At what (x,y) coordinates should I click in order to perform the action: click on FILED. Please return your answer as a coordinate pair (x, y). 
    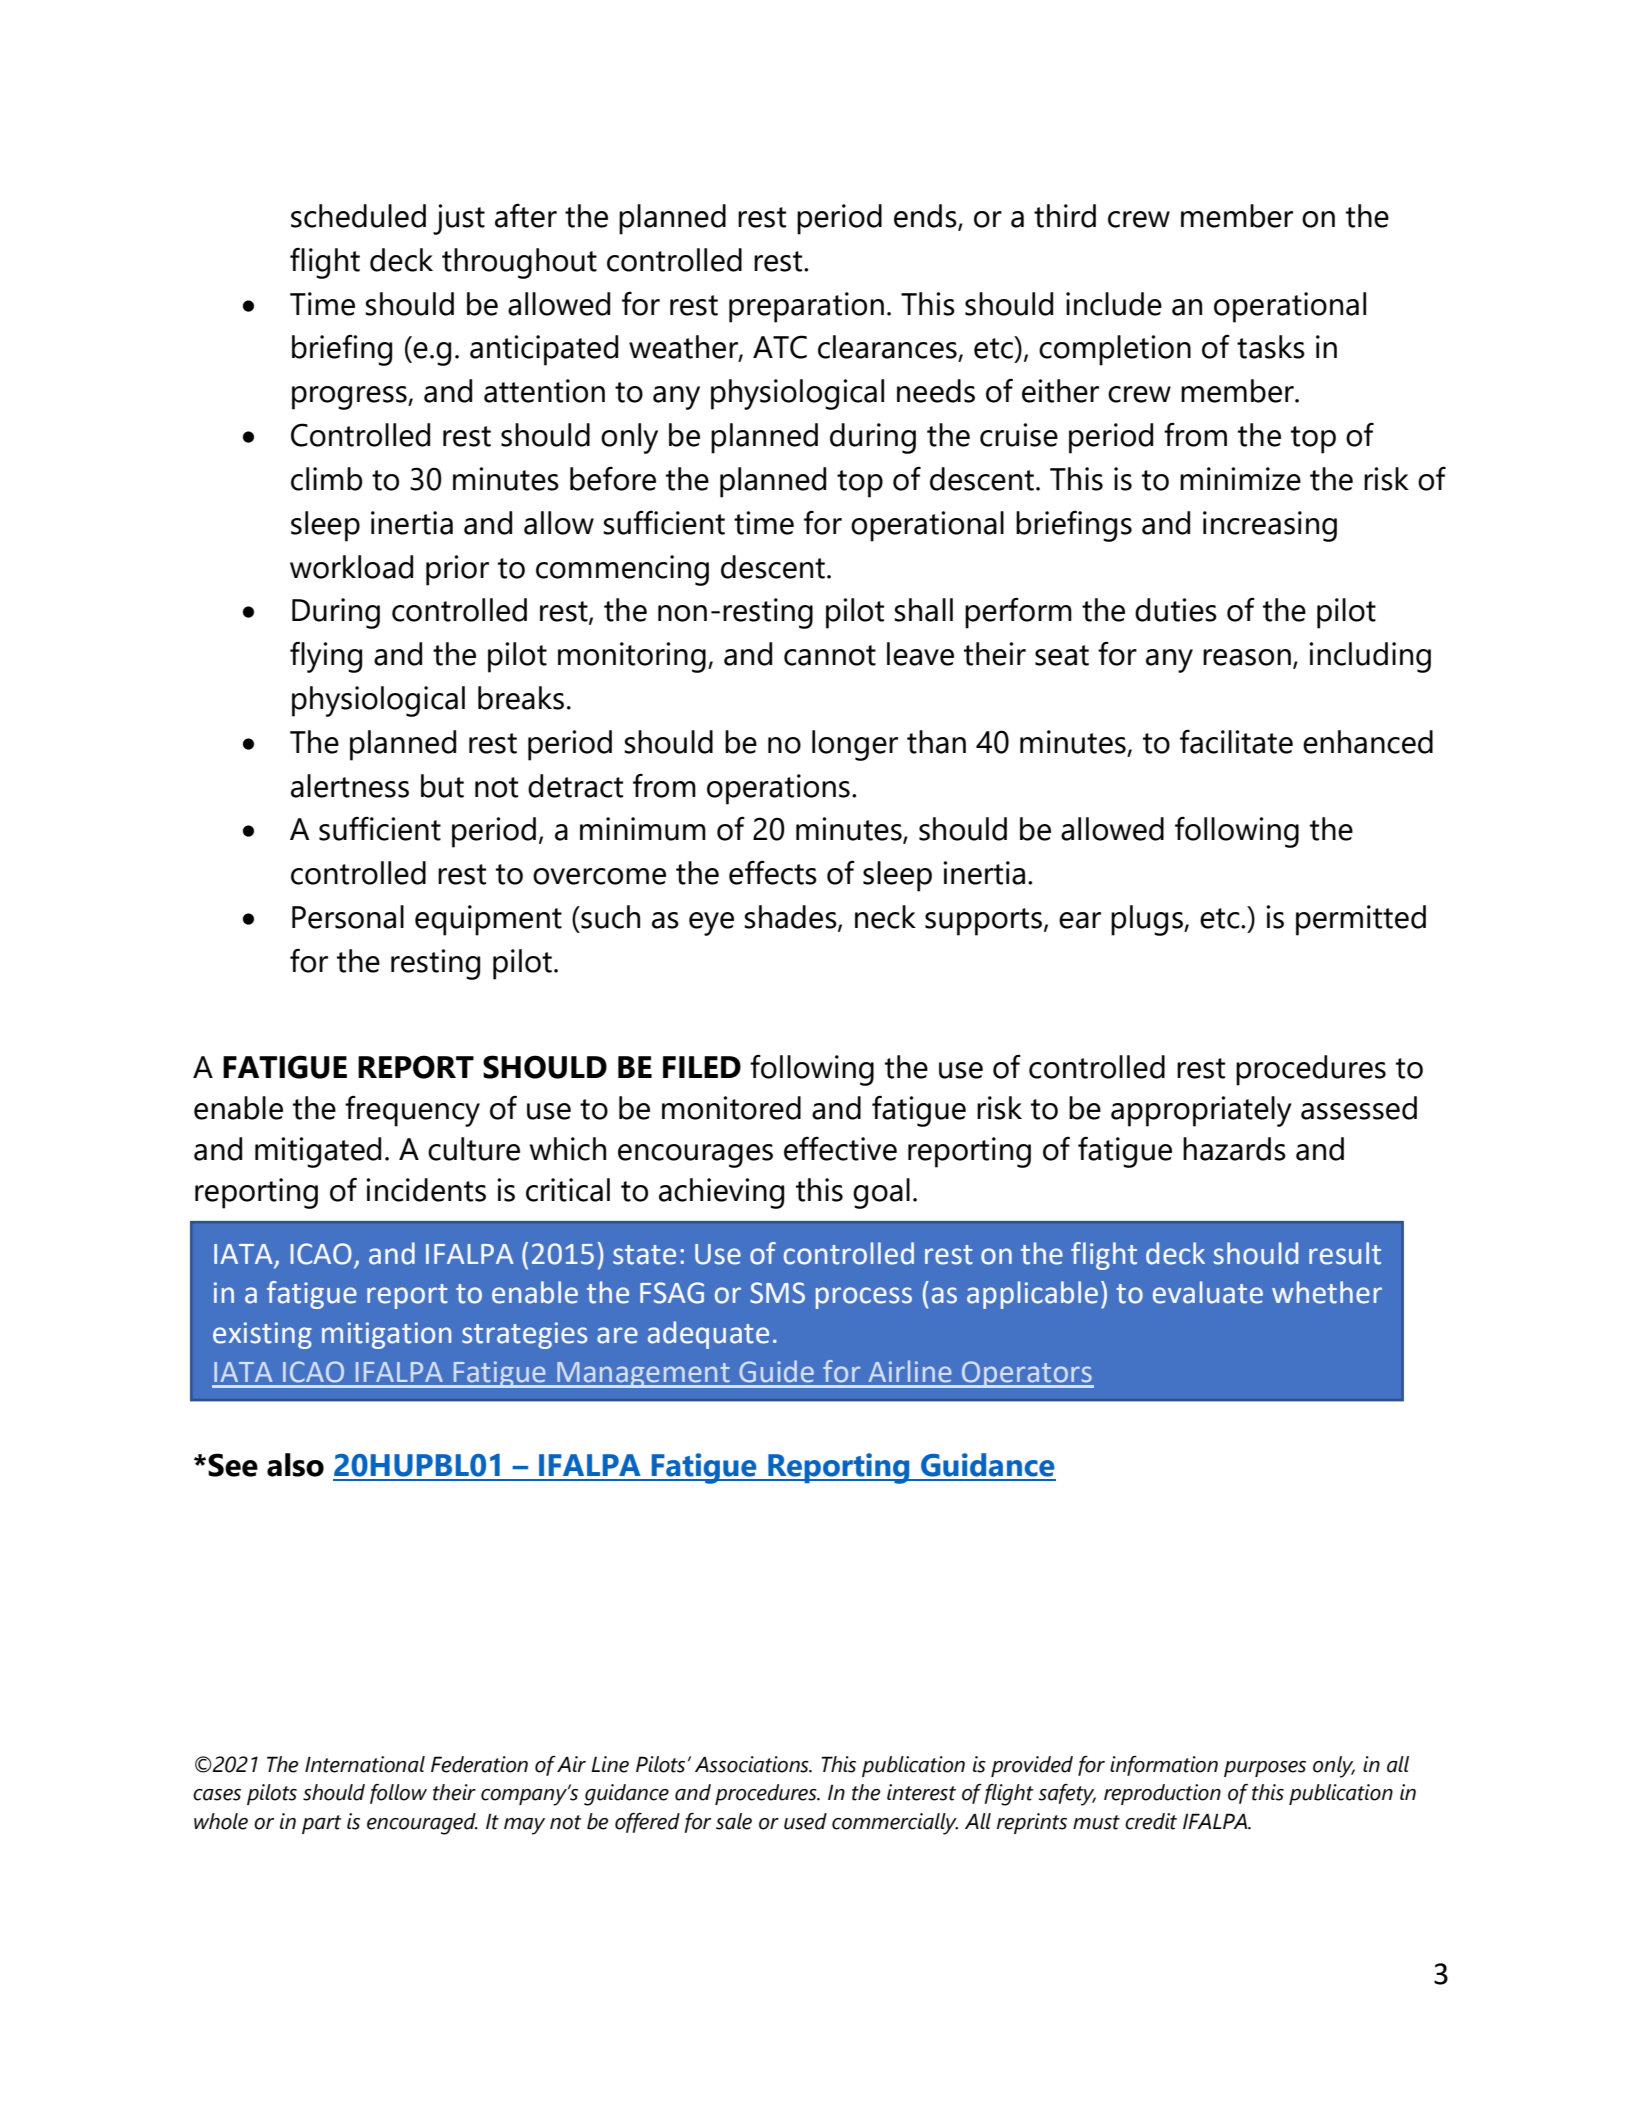
    Looking at the image, I should click on (702, 1067).
